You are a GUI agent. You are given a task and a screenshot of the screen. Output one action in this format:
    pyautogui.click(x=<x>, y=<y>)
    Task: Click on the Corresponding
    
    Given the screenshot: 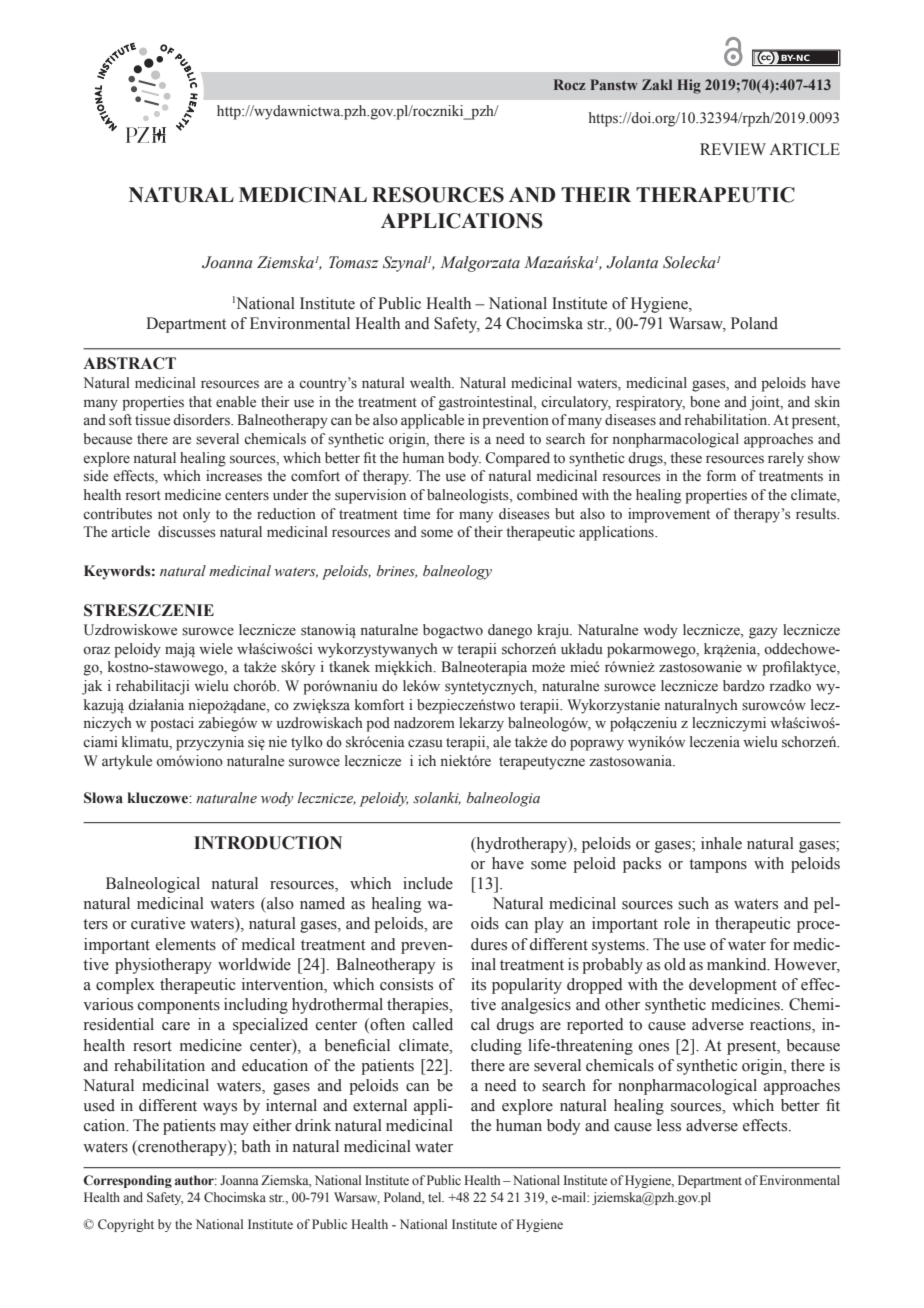 What is the action you would take?
    pyautogui.click(x=127, y=1181)
